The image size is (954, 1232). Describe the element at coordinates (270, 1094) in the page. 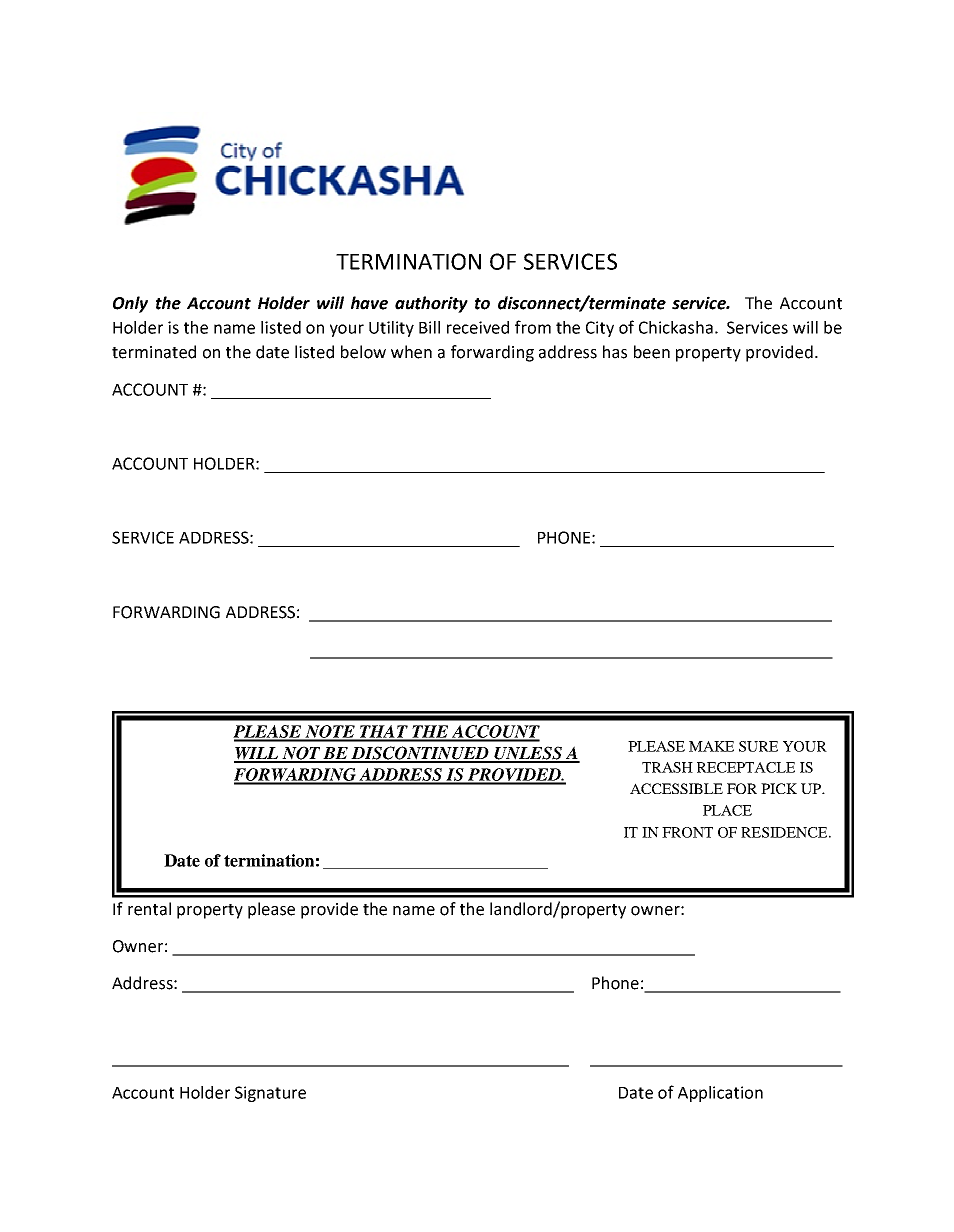

I see `Signature` at that location.
